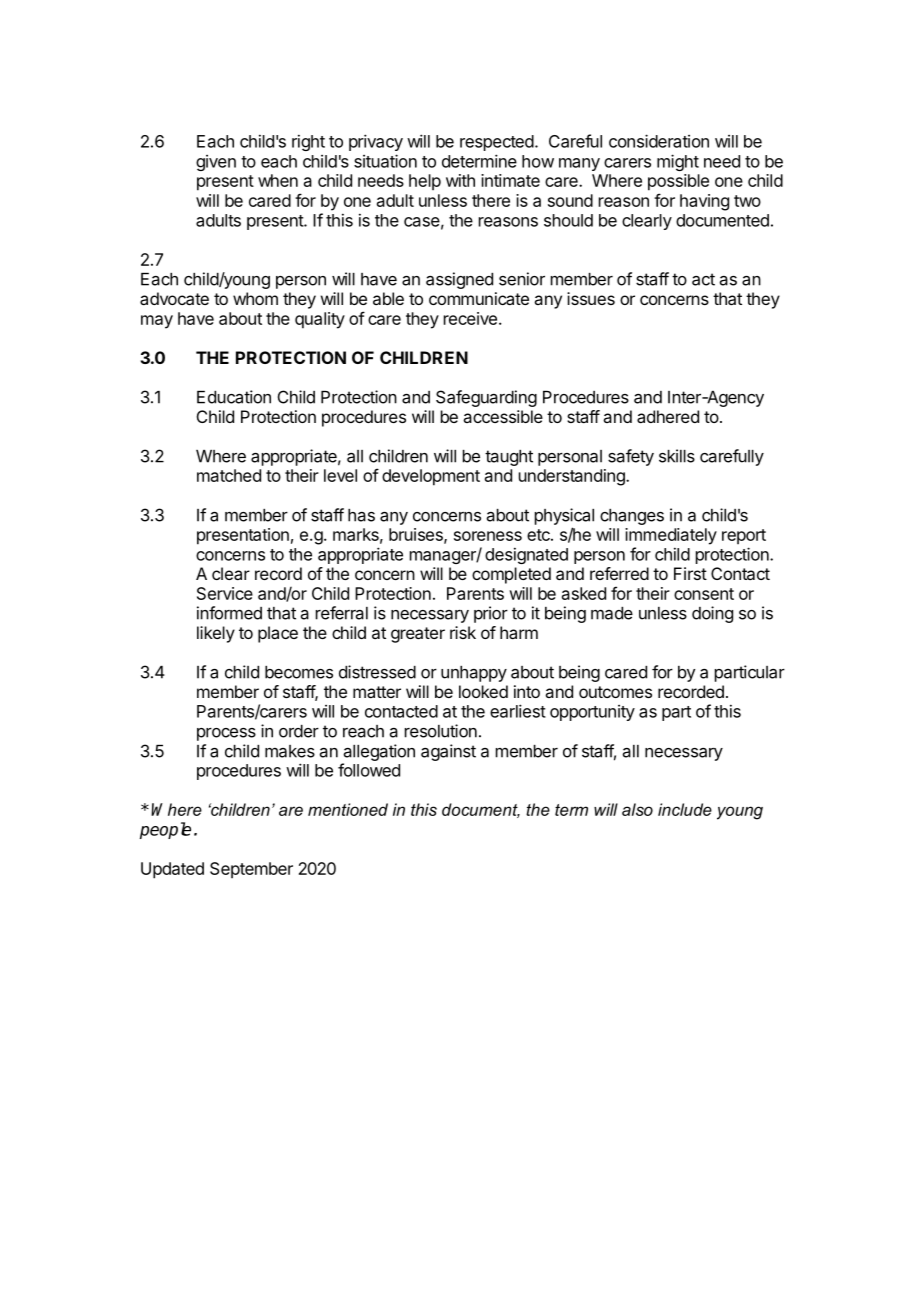 The image size is (924, 1308). Describe the element at coordinates (486, 398) in the screenshot. I see `Safeguarding` at that location.
